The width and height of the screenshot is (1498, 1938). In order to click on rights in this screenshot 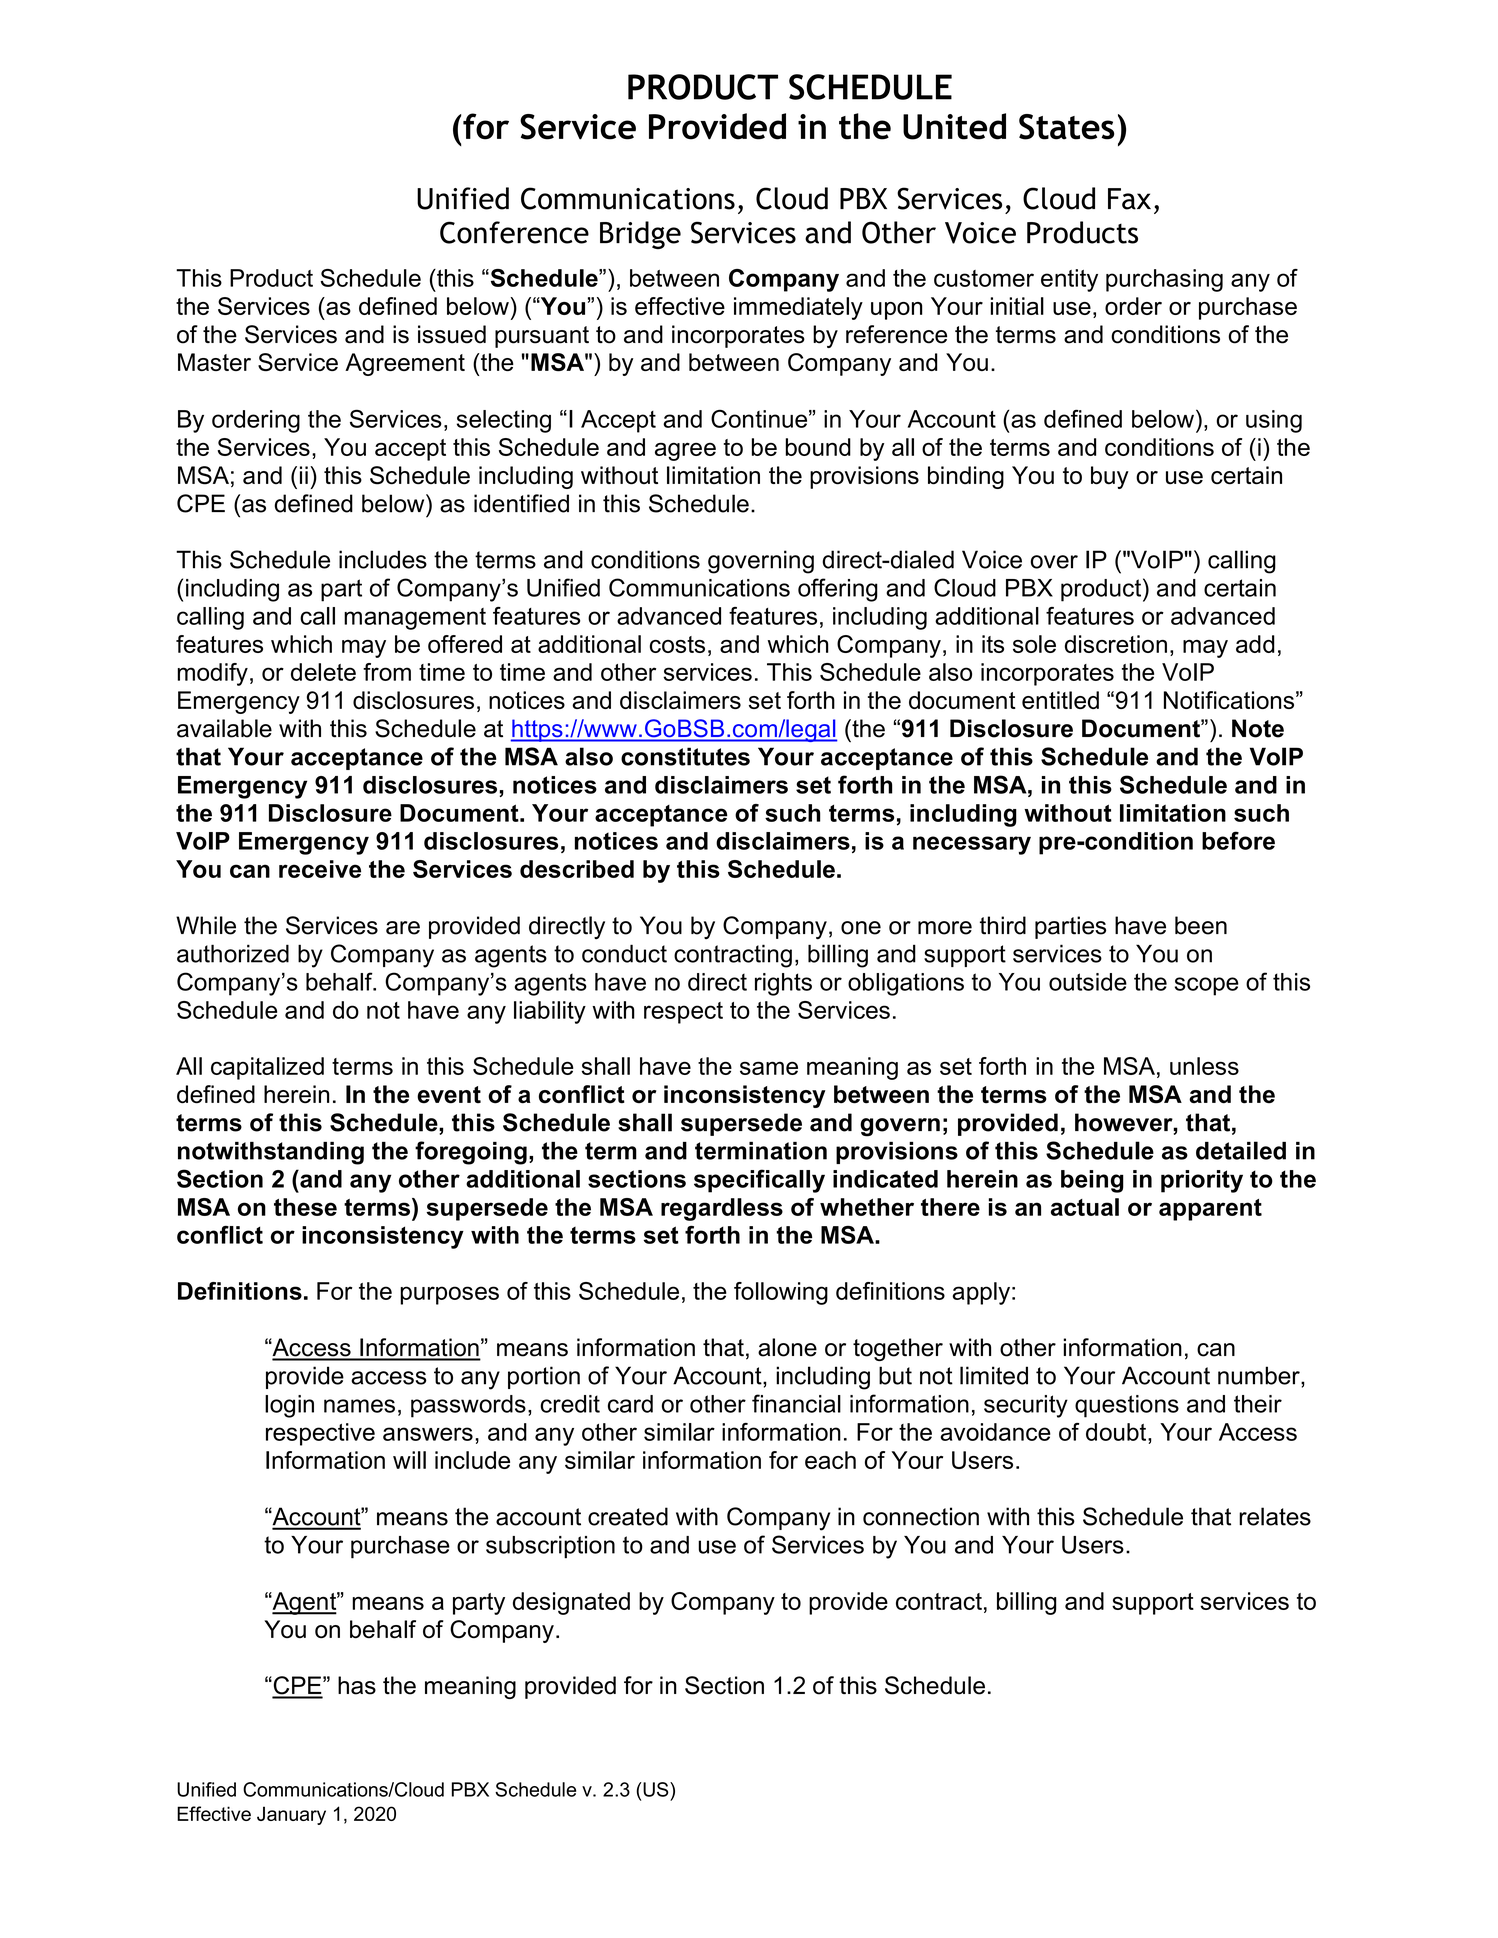, I will do `click(783, 984)`.
